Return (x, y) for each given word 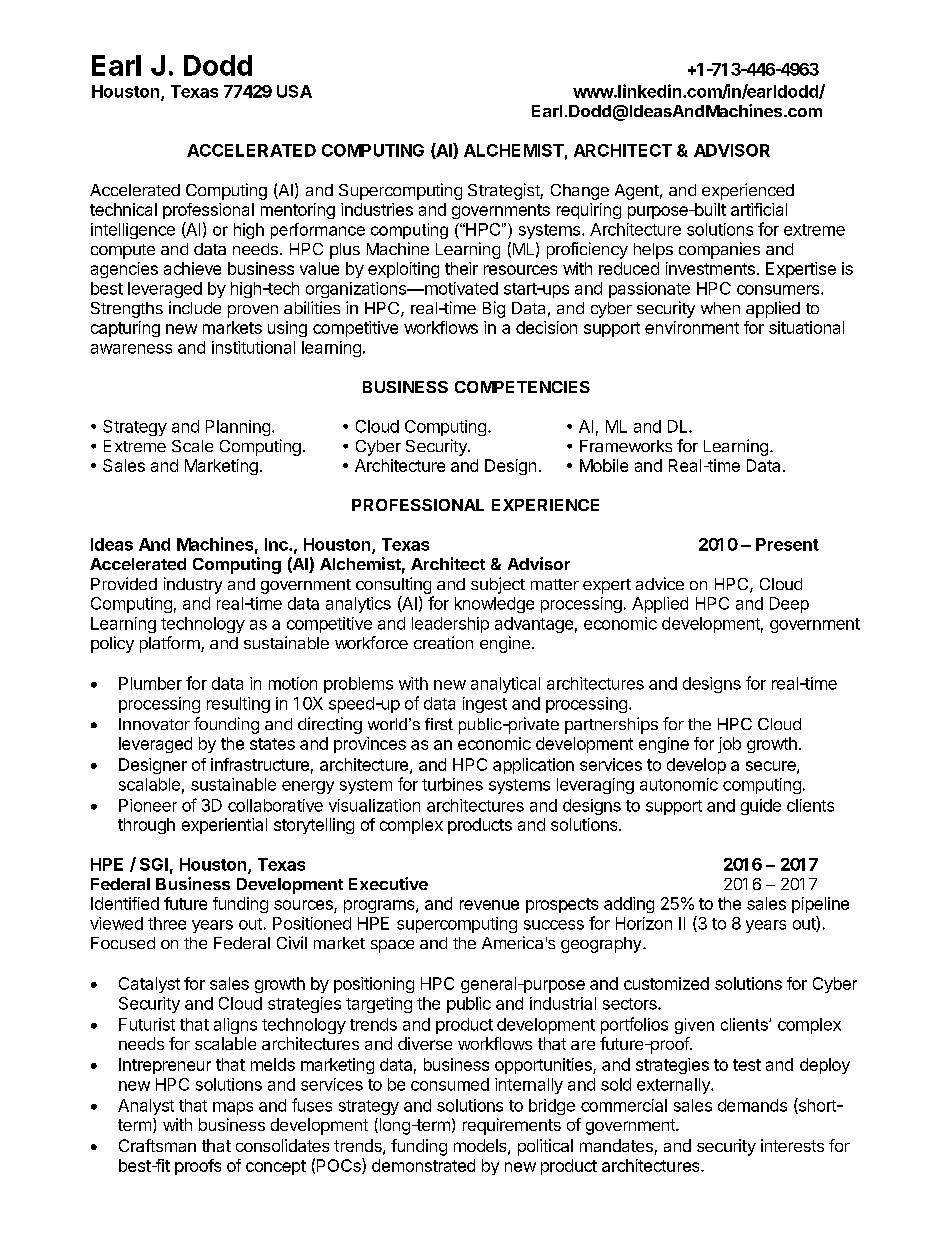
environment (692, 327)
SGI (154, 864)
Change (580, 192)
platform (171, 644)
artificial (759, 209)
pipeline (820, 905)
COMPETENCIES (522, 387)
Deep (789, 605)
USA (294, 91)
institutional (253, 347)
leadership (450, 625)
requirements (512, 1126)
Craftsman (157, 1145)
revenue (489, 905)
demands (752, 1105)
